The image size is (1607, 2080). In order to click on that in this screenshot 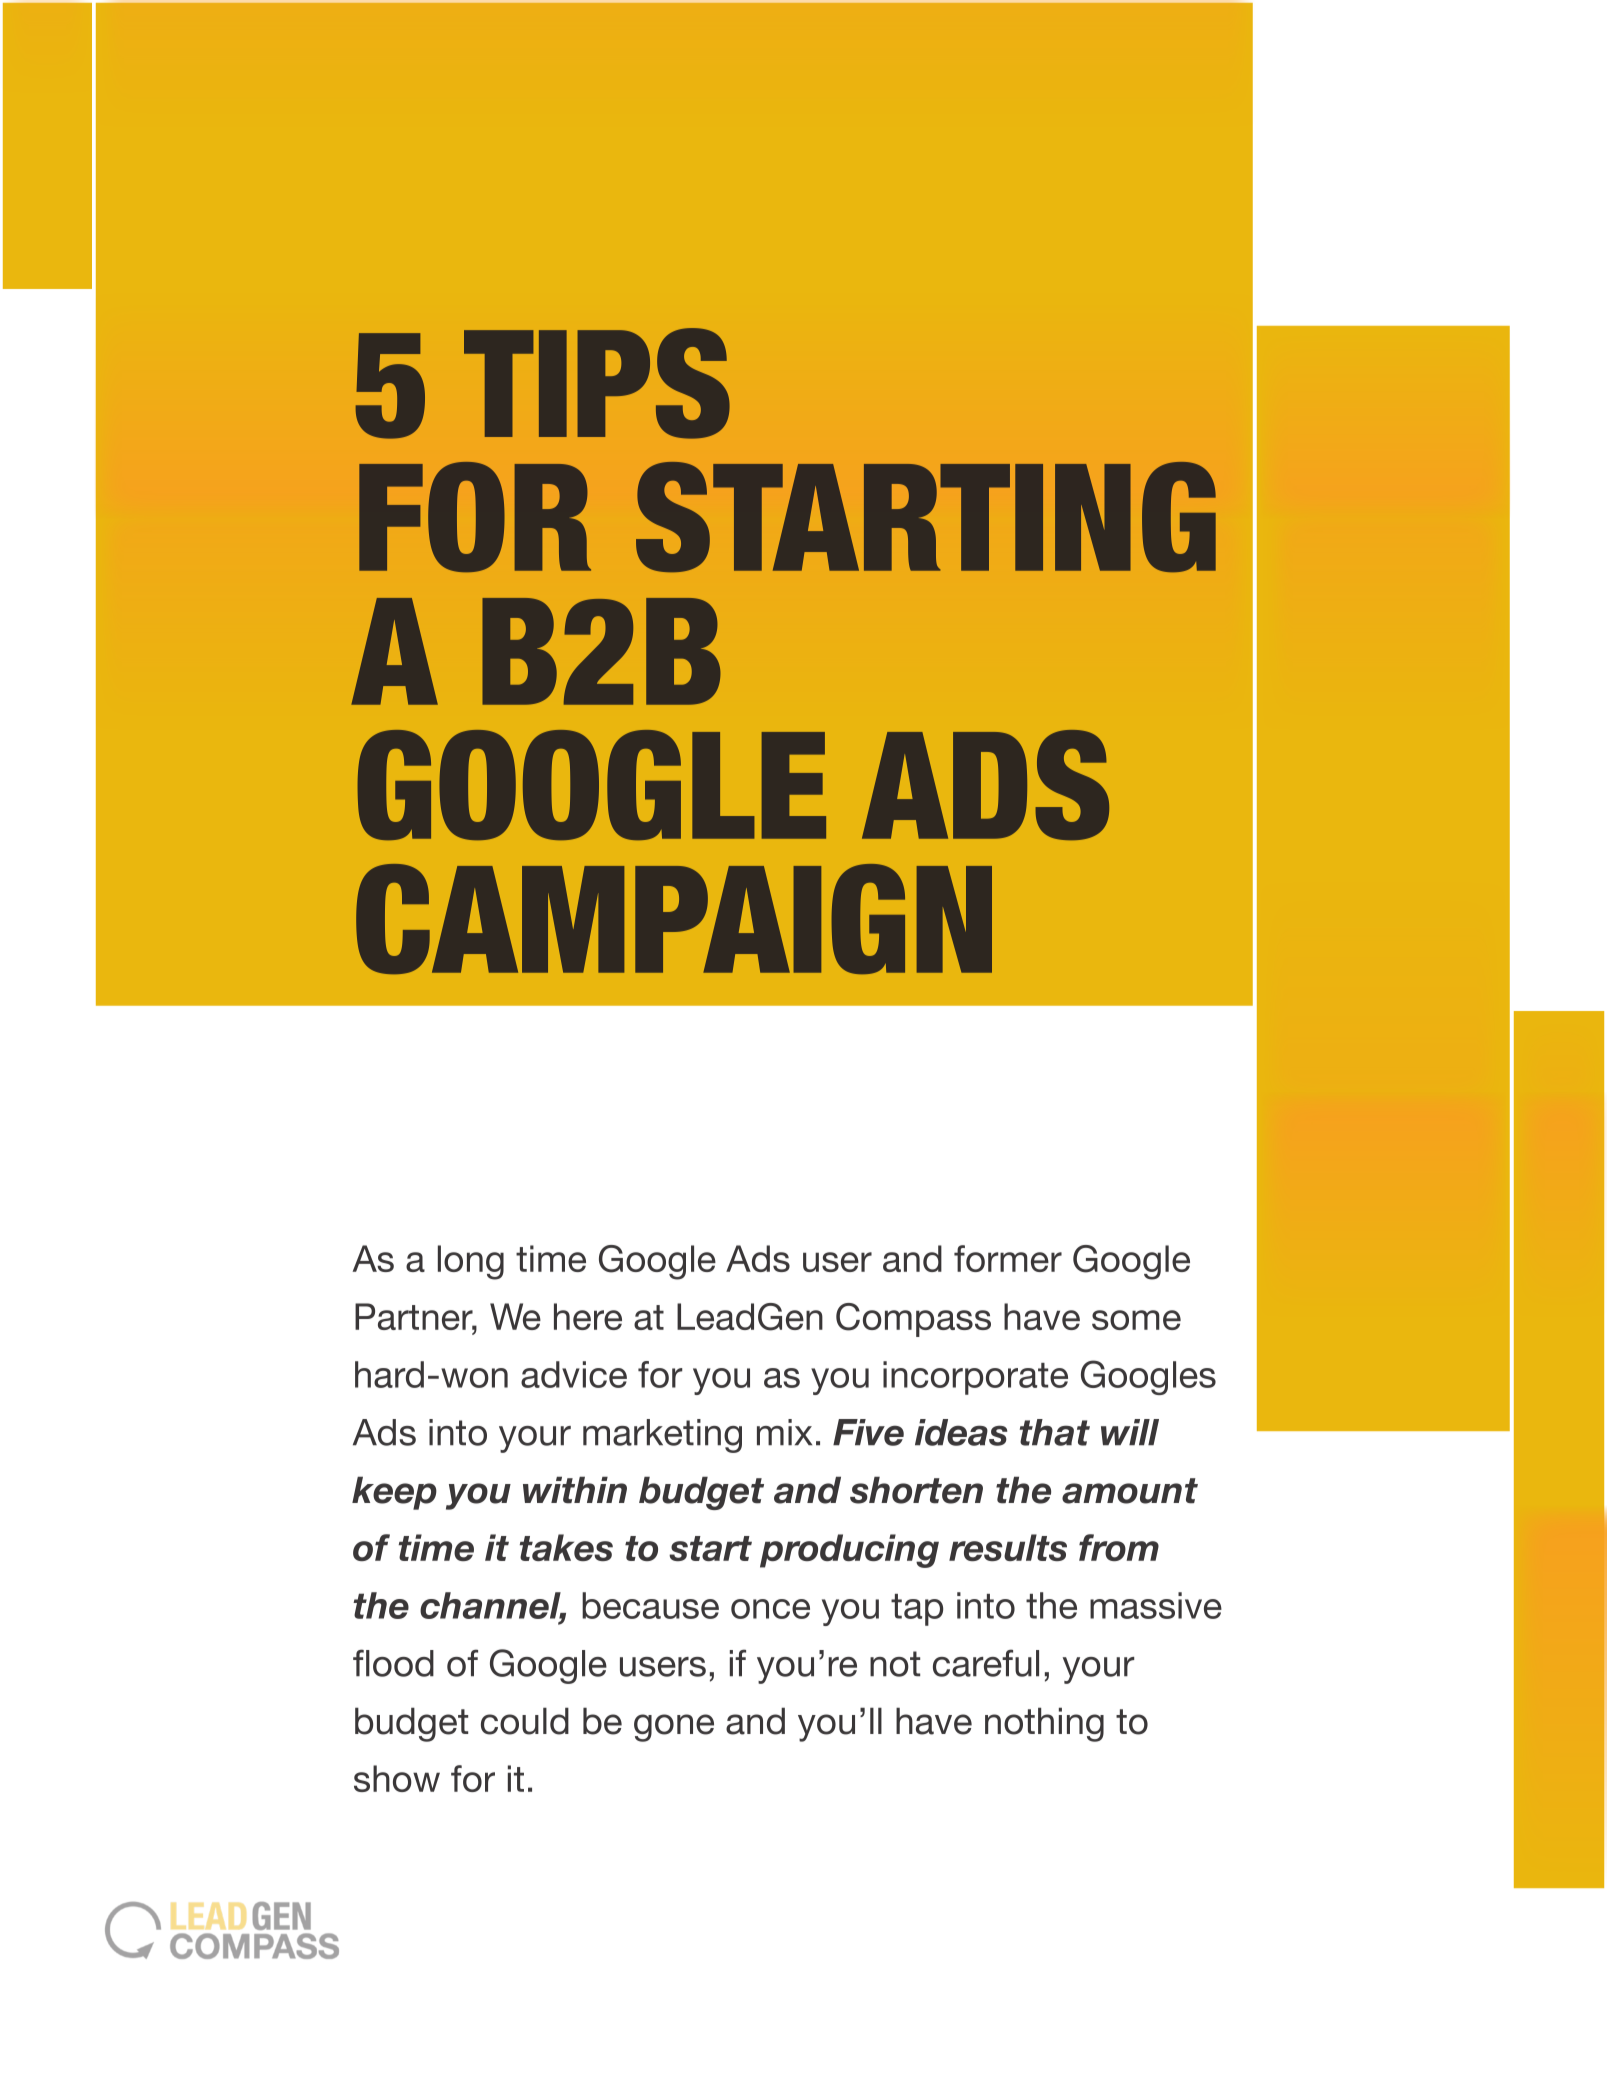, I will do `click(1055, 1432)`.
